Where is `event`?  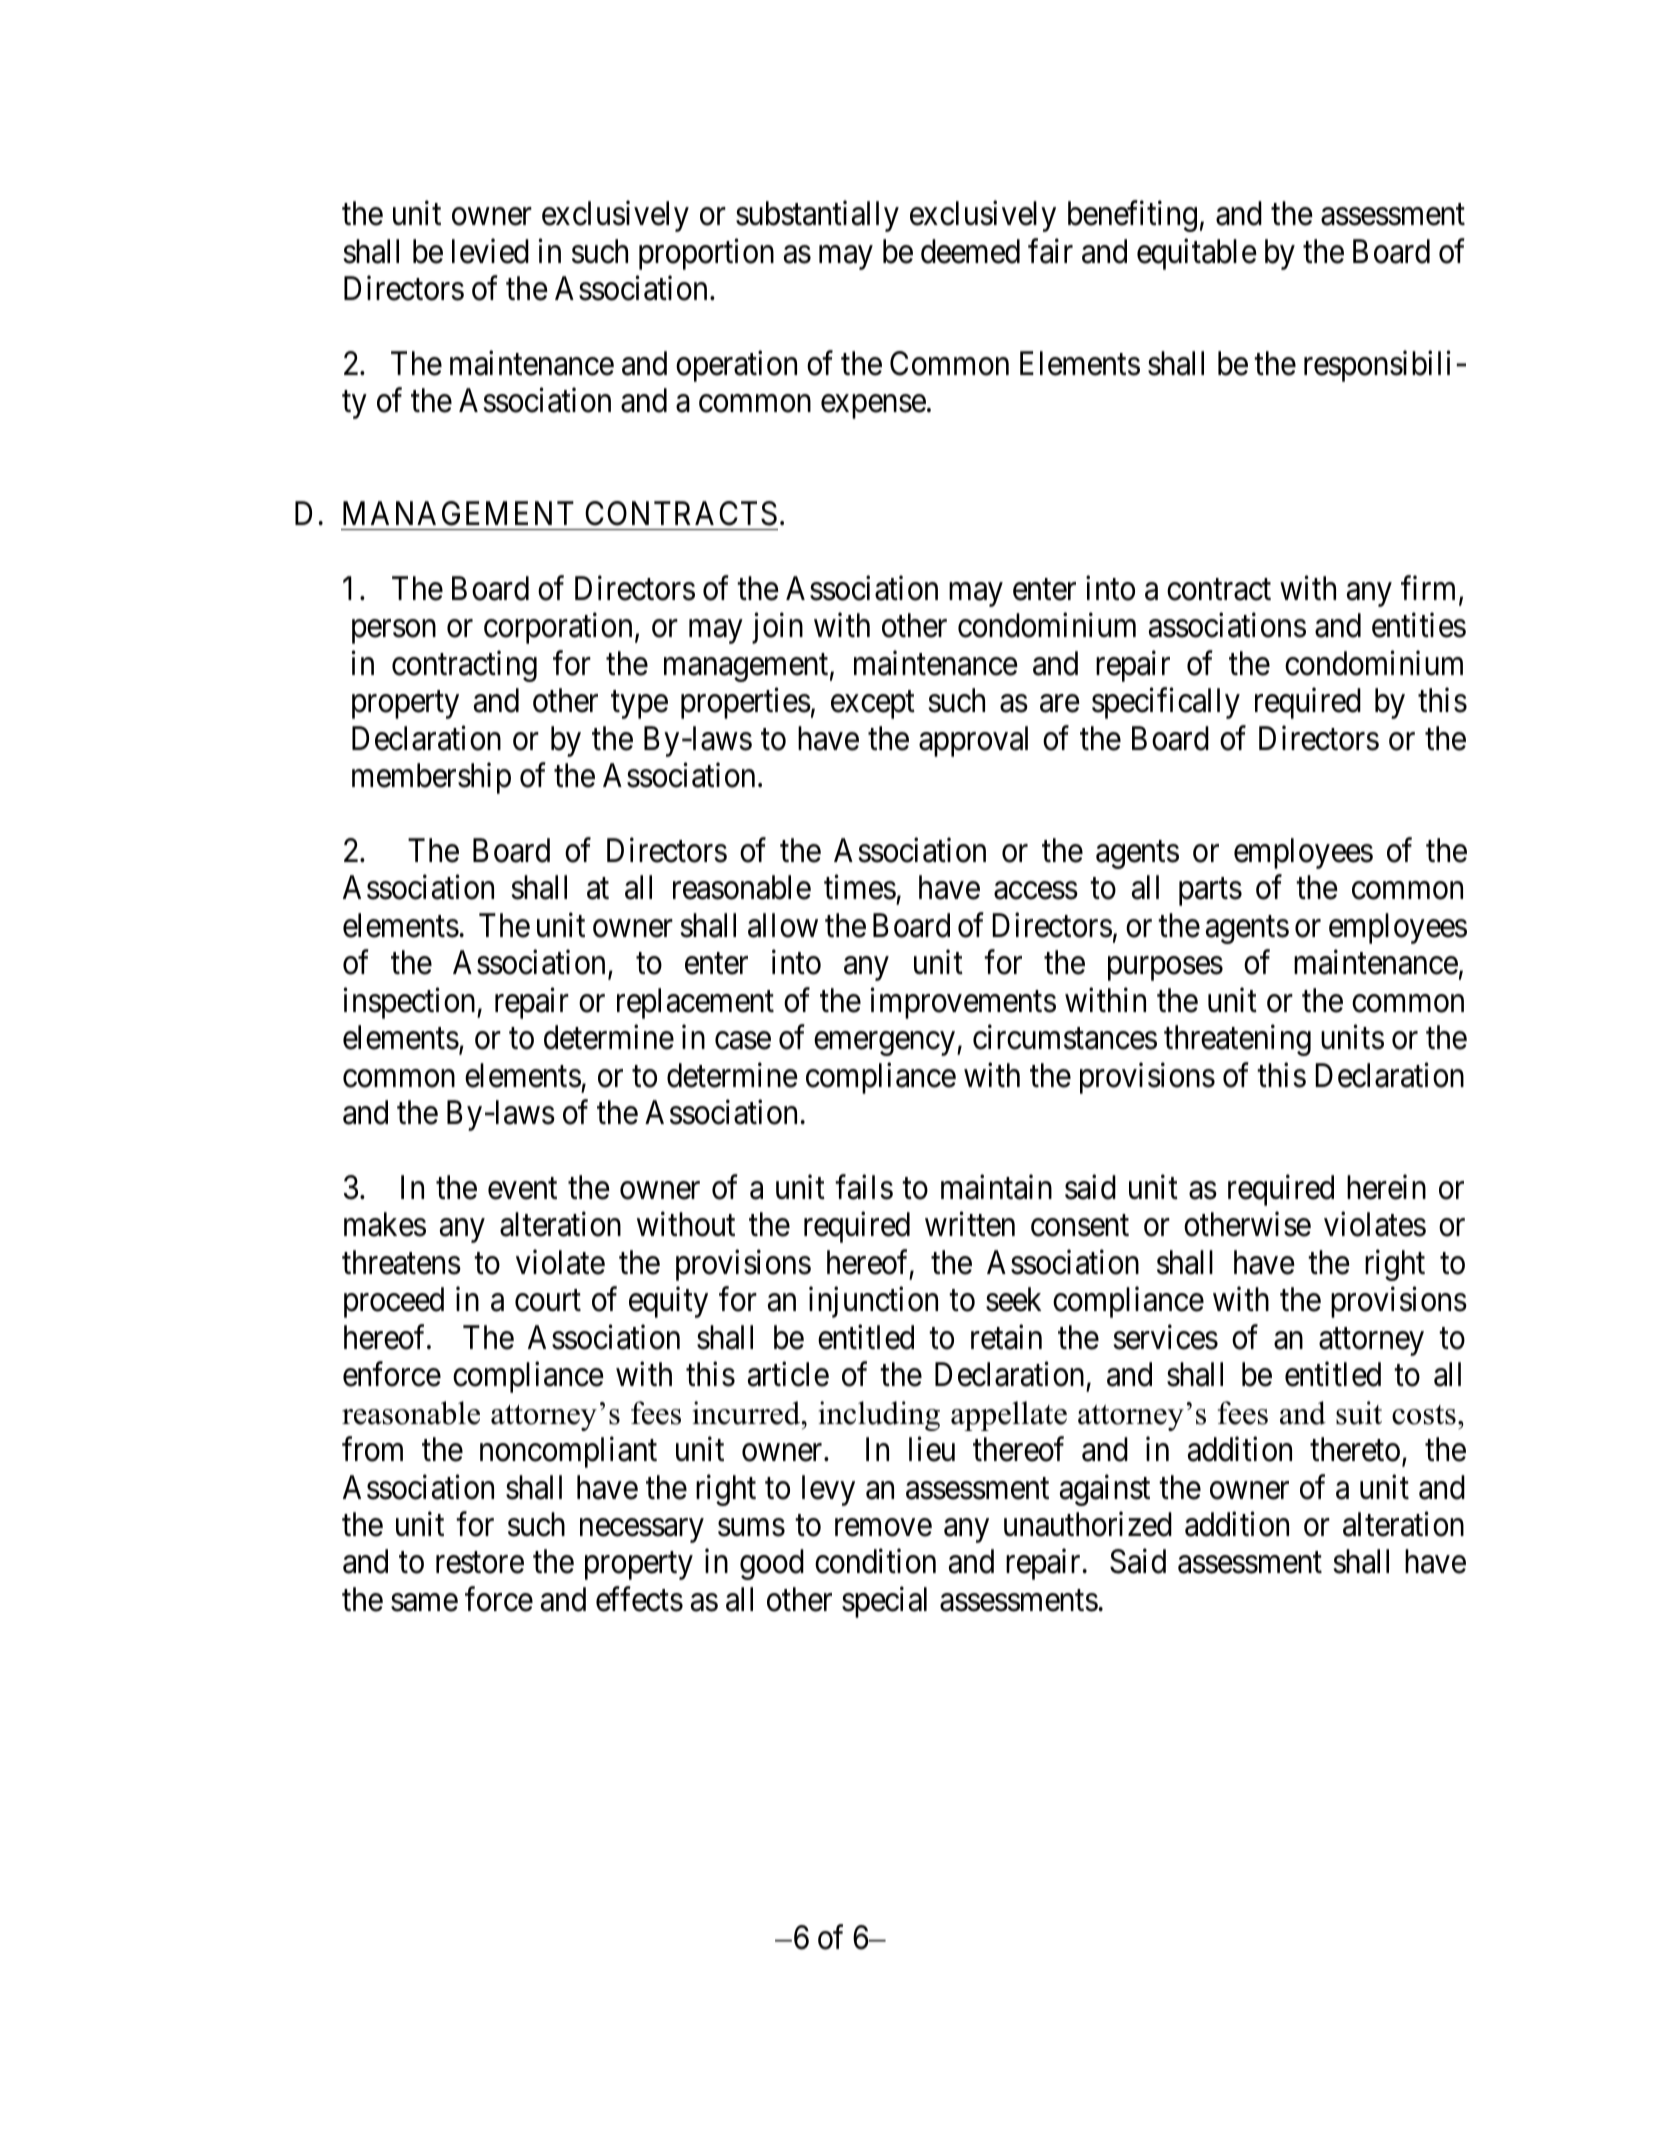 event is located at coordinates (522, 1189).
